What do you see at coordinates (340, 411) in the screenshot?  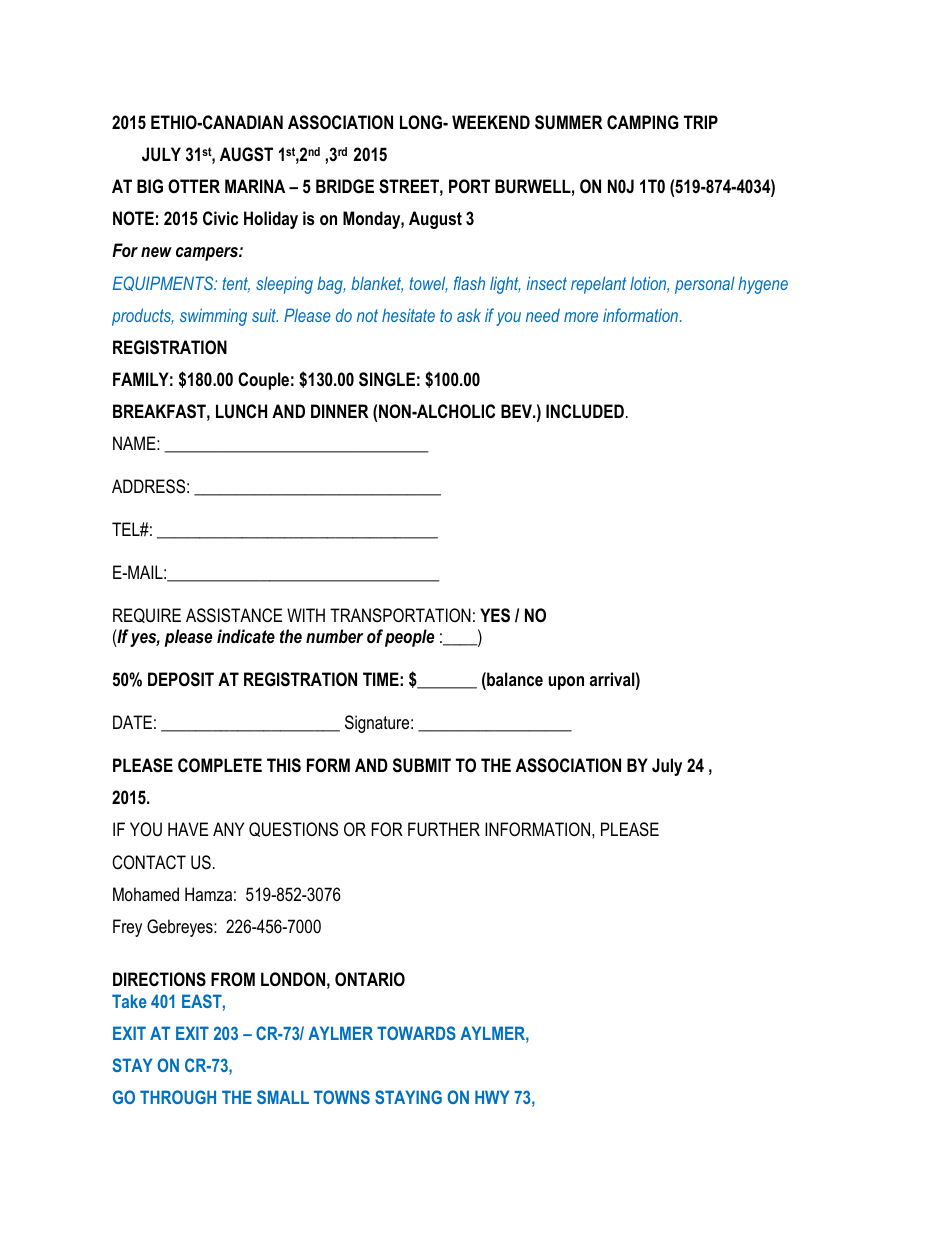 I see `DINNER` at bounding box center [340, 411].
